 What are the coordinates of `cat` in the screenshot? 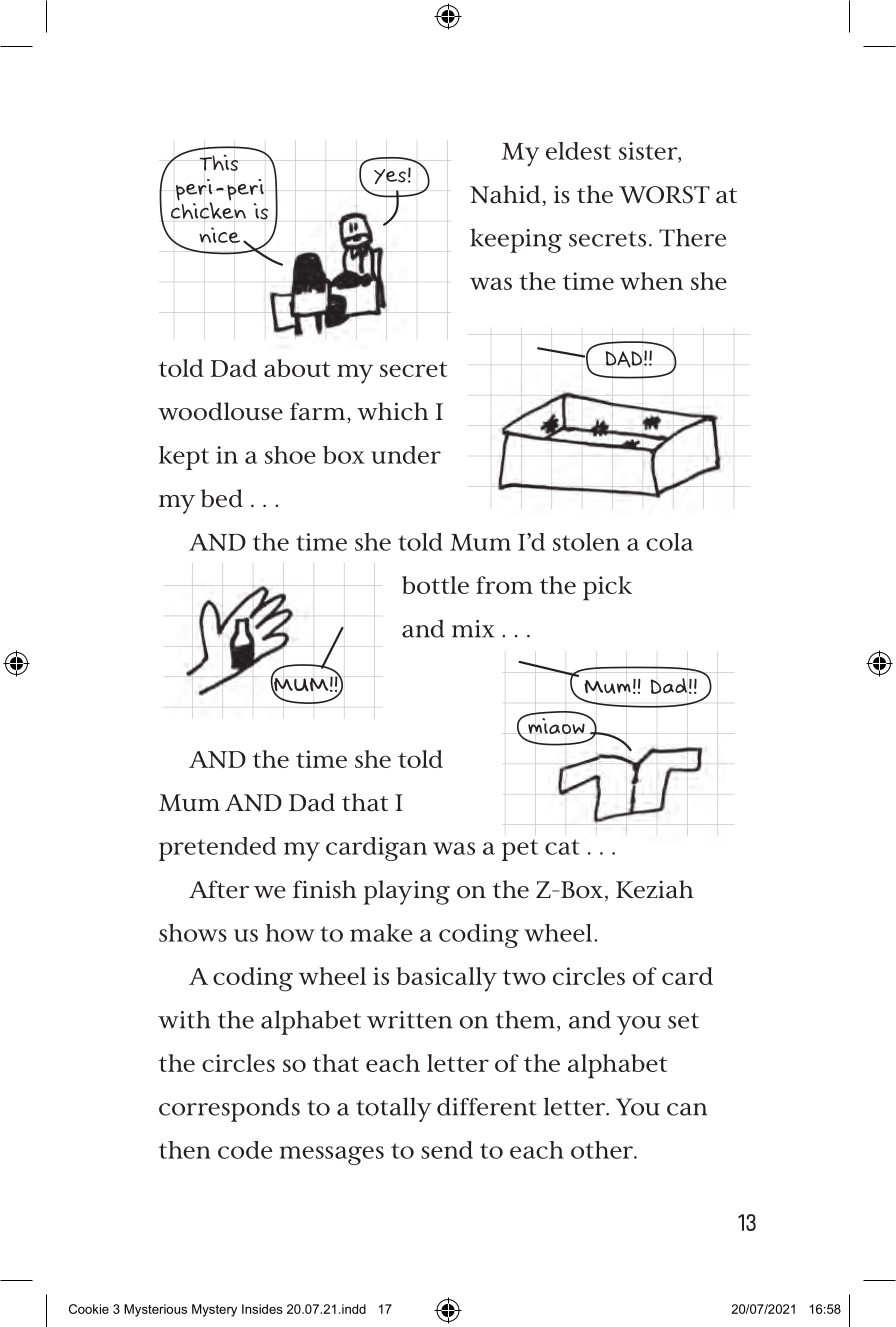 It's located at (562, 847).
